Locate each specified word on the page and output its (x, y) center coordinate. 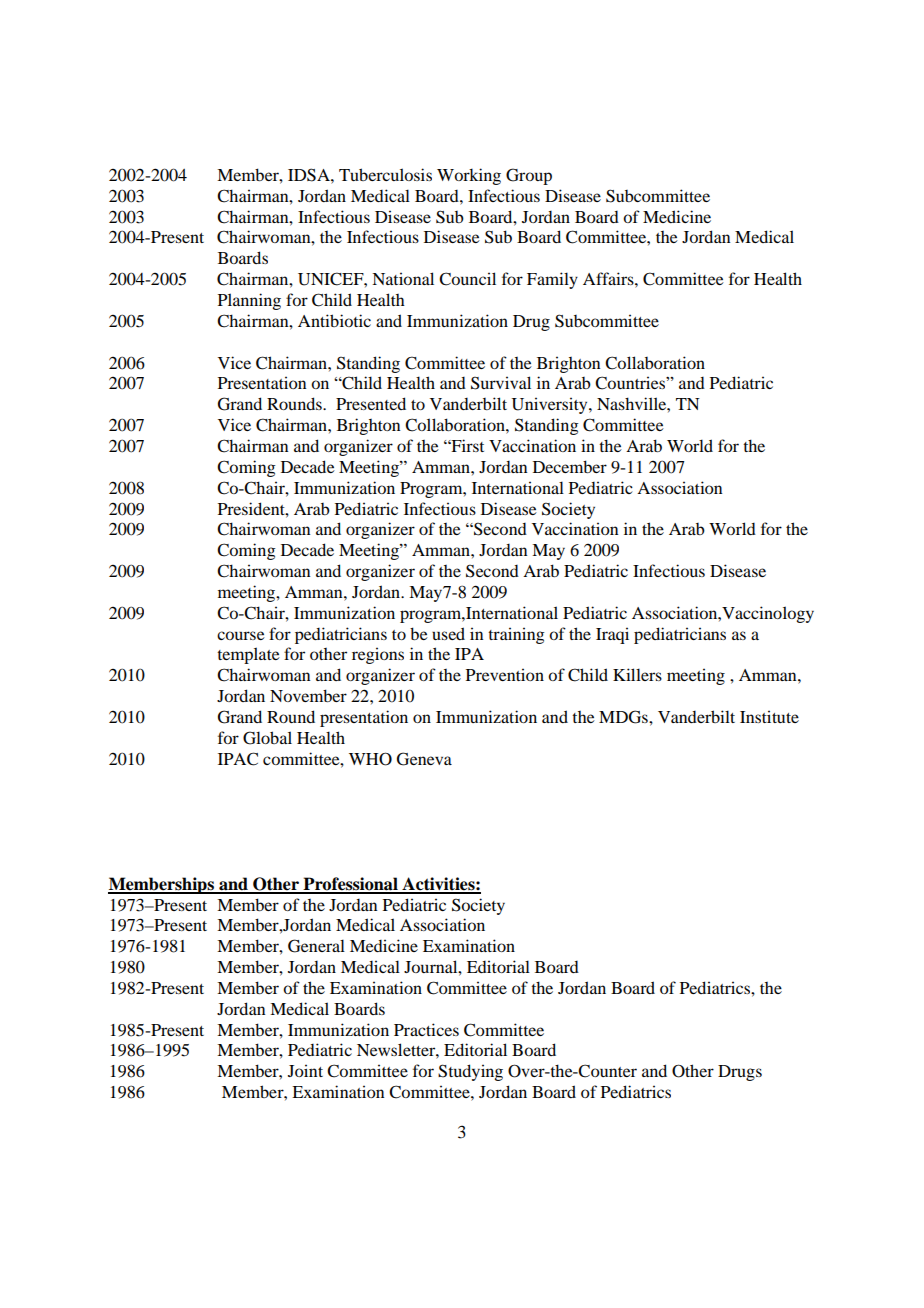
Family (552, 280)
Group (529, 176)
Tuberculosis (385, 174)
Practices (426, 1029)
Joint (305, 1070)
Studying (470, 1072)
